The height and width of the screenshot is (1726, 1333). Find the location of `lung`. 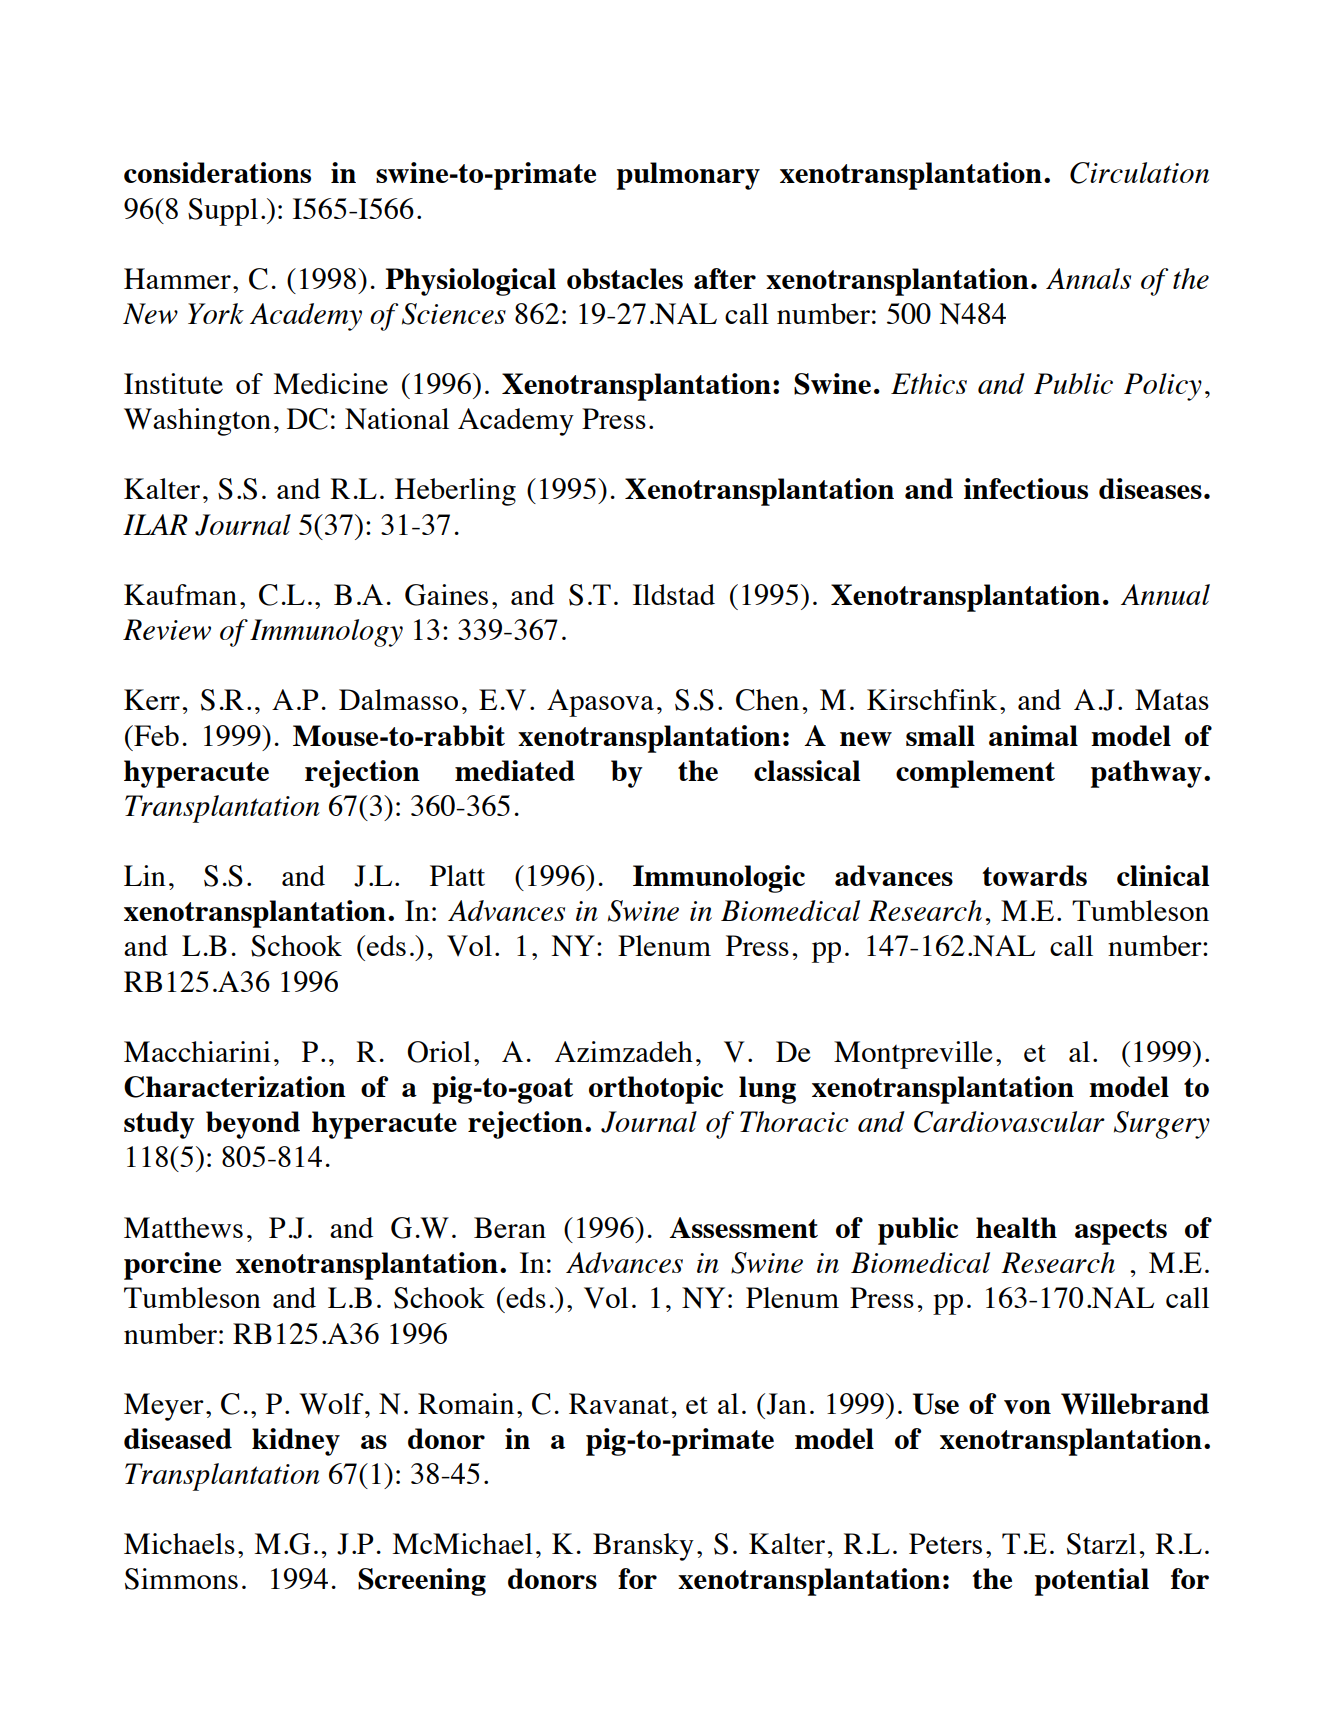

lung is located at coordinates (767, 1090).
